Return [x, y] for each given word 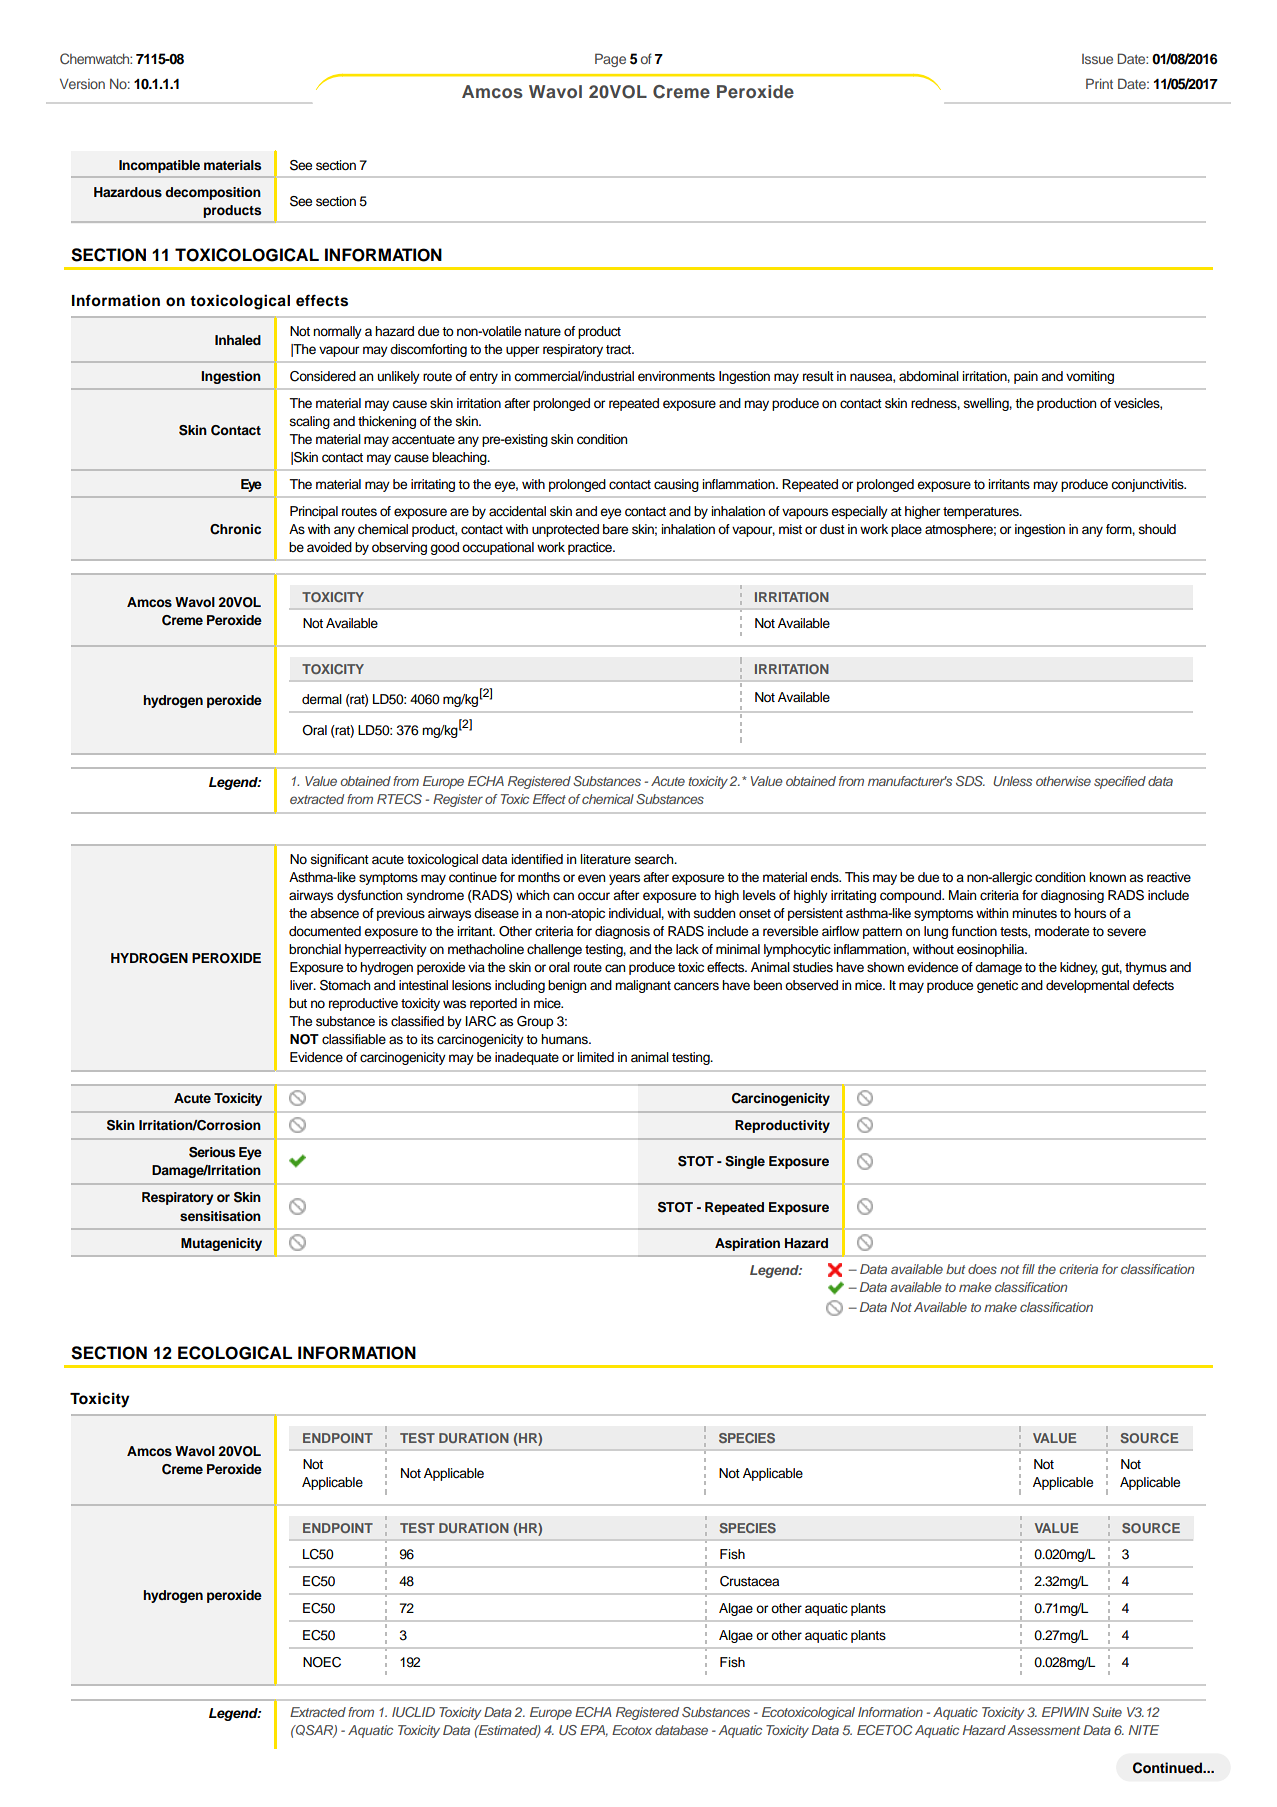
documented [325, 931]
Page [610, 60]
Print [1099, 83]
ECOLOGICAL [235, 1353]
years [624, 879]
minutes [1034, 913]
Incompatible [159, 166]
